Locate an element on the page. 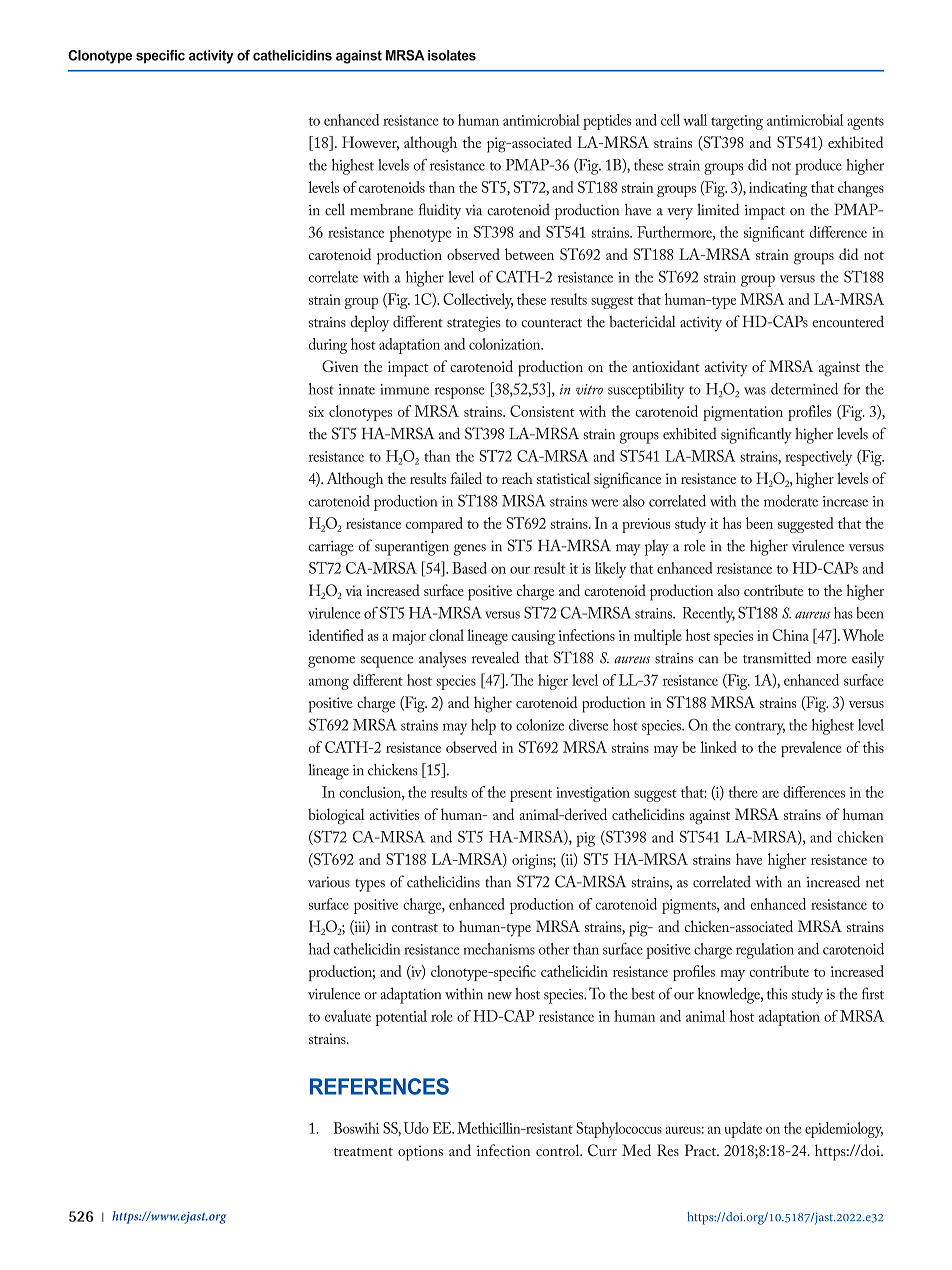  Staphylococcus is located at coordinates (619, 1130).
